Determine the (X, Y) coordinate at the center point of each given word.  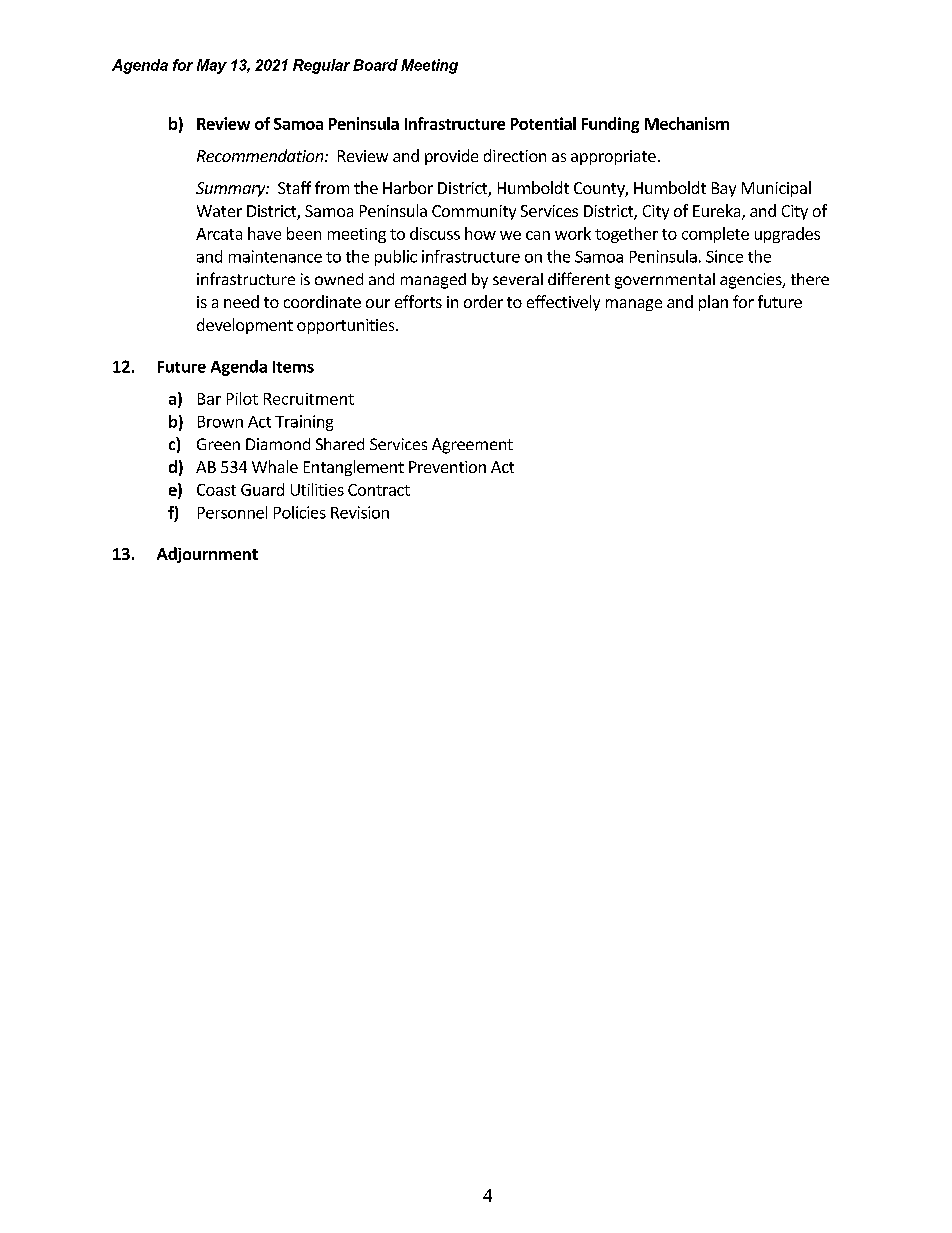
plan (713, 303)
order (483, 301)
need (241, 301)
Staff (294, 187)
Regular (321, 66)
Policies (300, 512)
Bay (724, 189)
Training (304, 423)
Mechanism (687, 123)
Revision (360, 512)
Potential (543, 123)
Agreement (472, 446)
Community (474, 212)
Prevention (447, 467)
